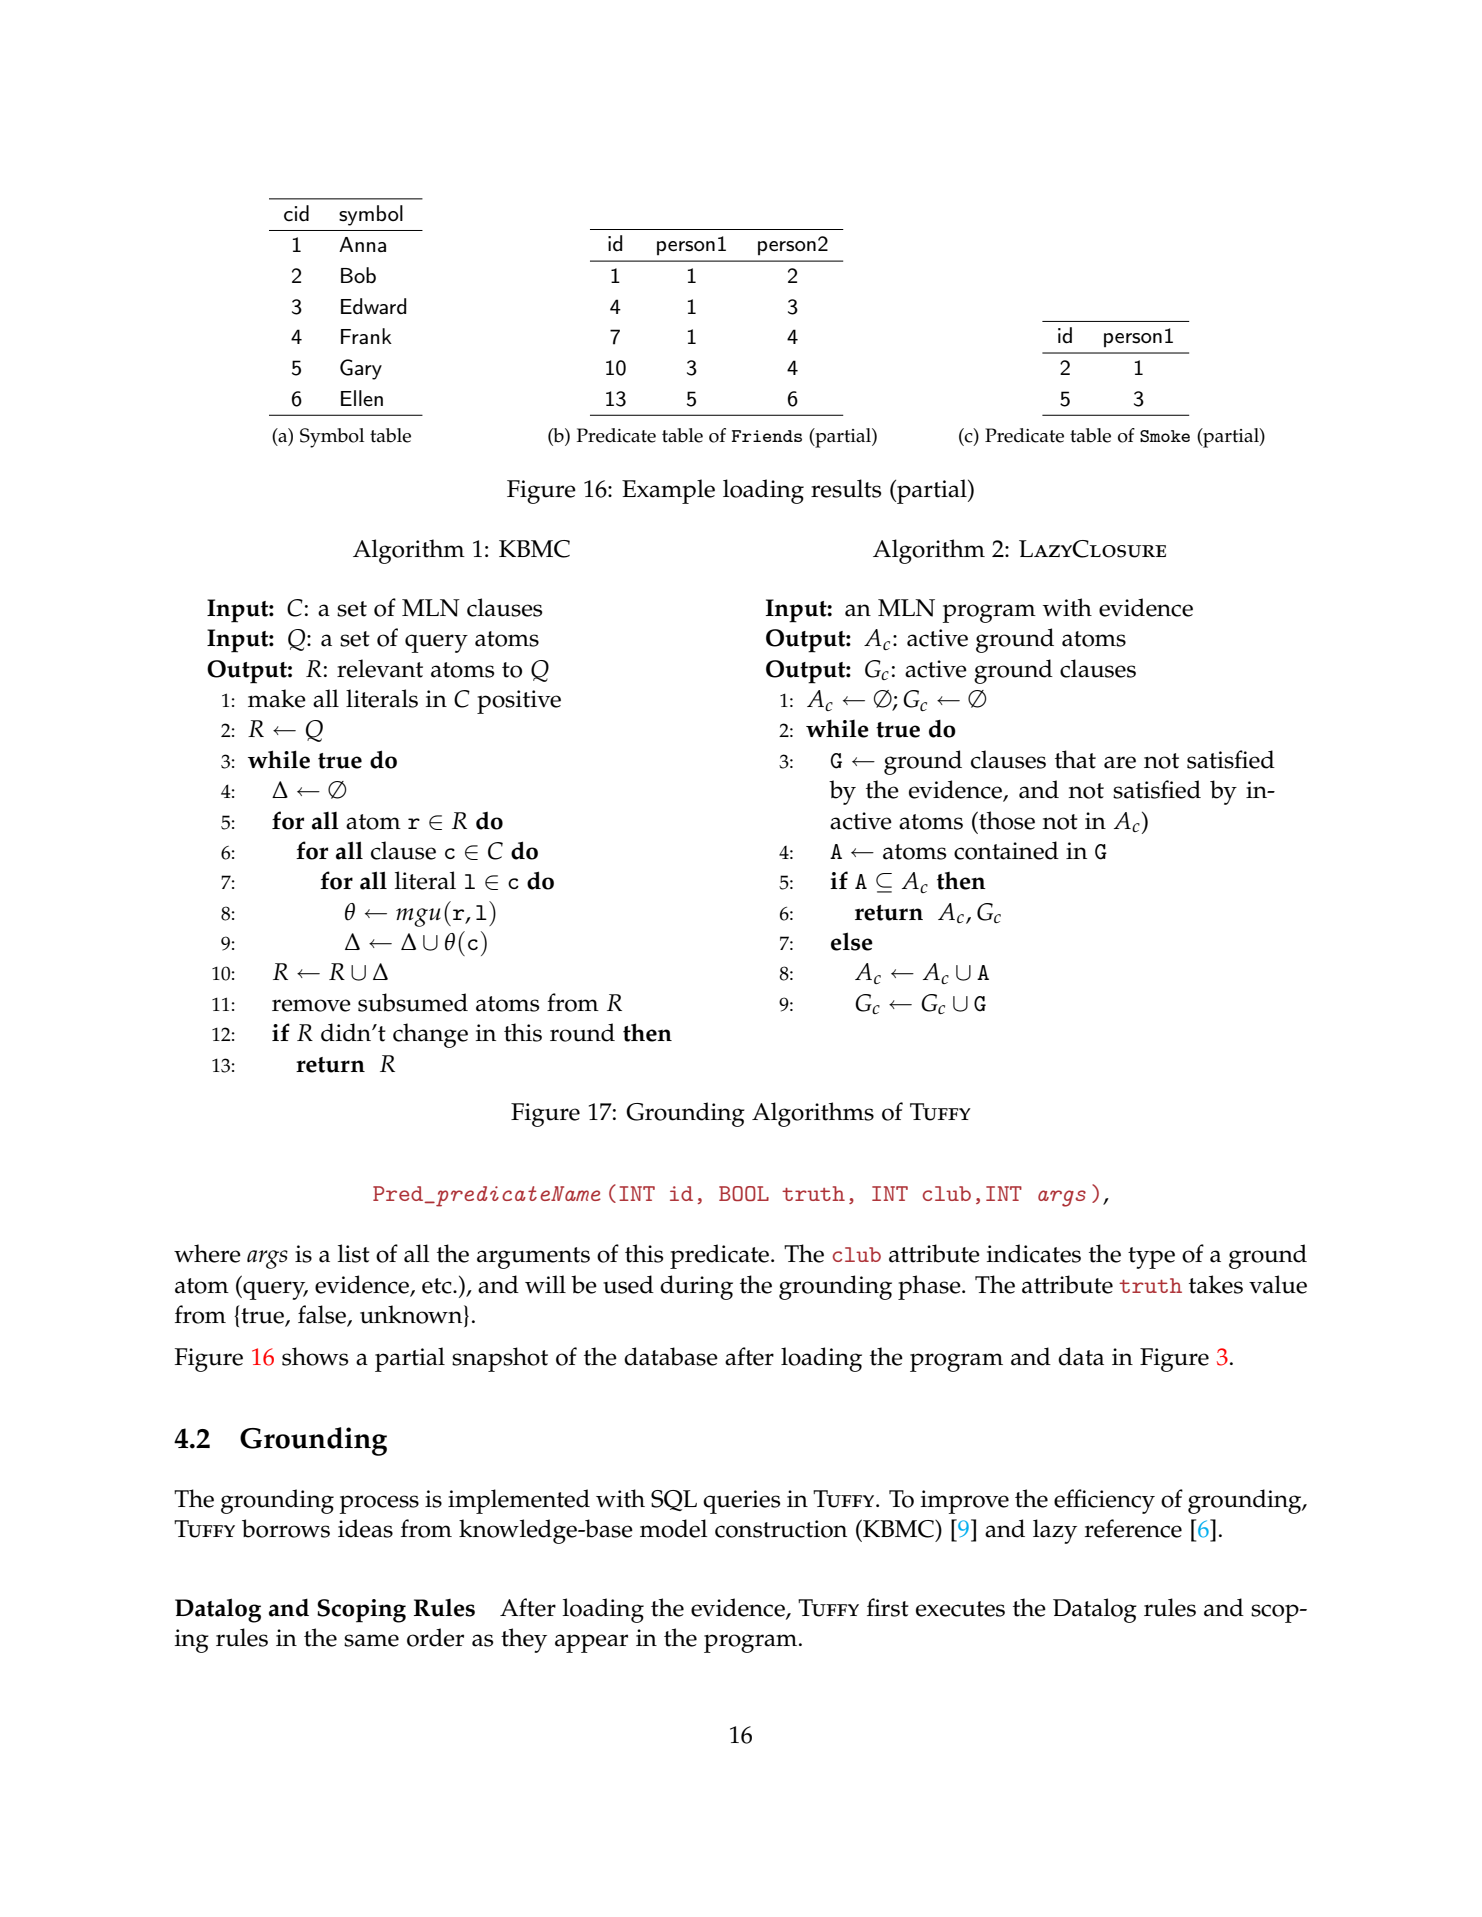 This page has height=1917, width=1482. Describe the element at coordinates (852, 941) in the page. I see `else` at that location.
